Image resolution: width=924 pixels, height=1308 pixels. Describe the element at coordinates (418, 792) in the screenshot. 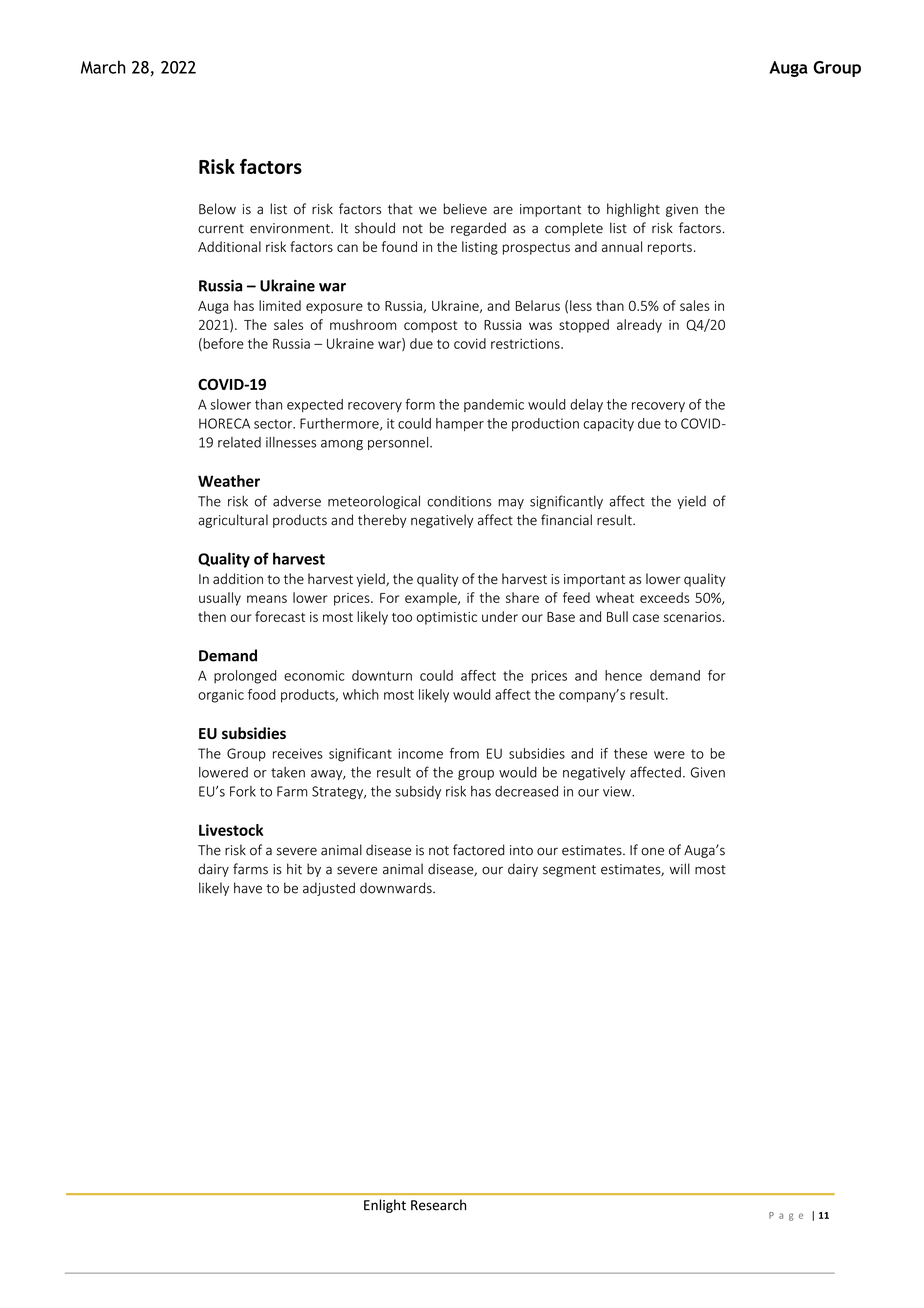

I see `subsidy` at that location.
